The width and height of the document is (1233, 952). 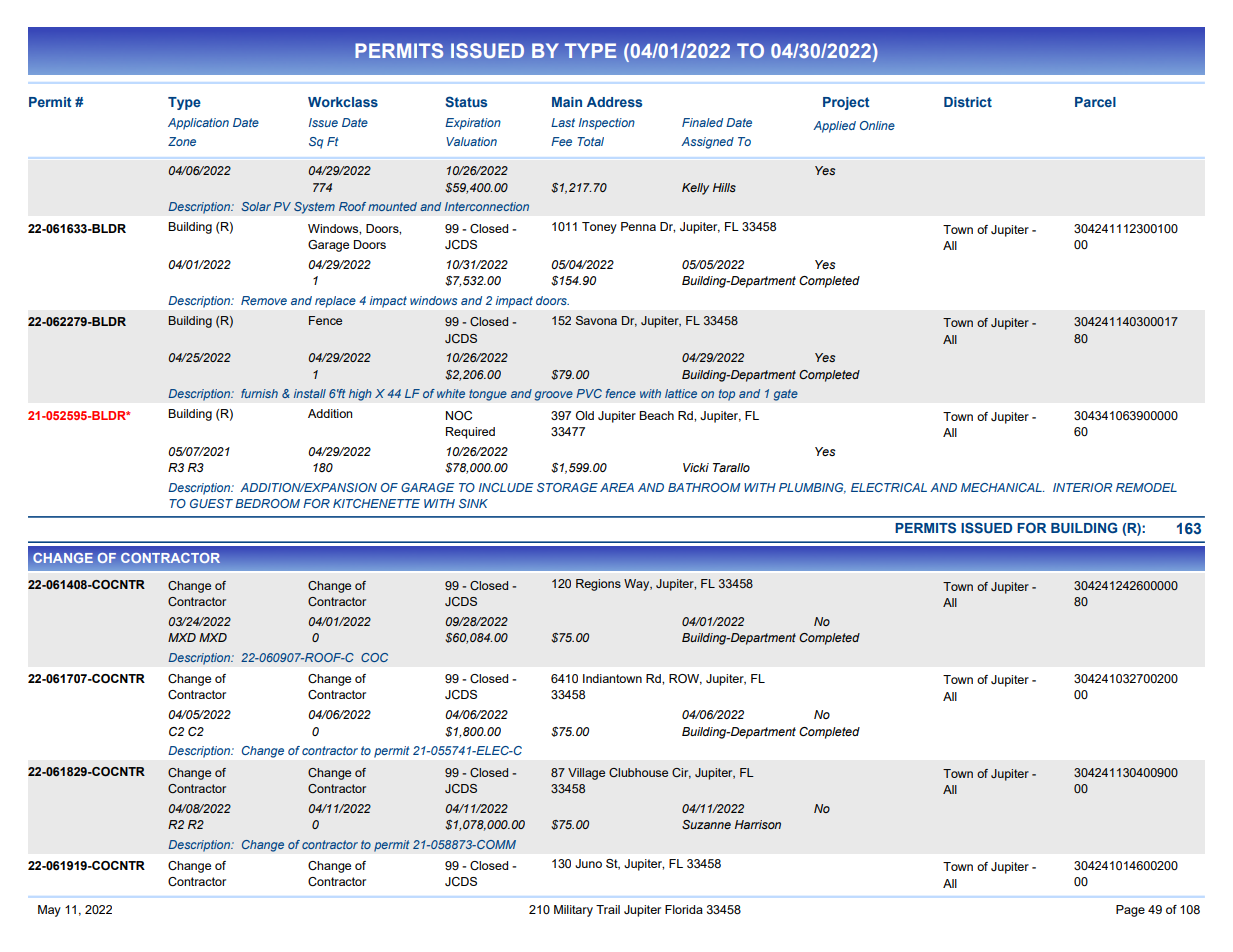 I want to click on District, so click(x=968, y=102).
